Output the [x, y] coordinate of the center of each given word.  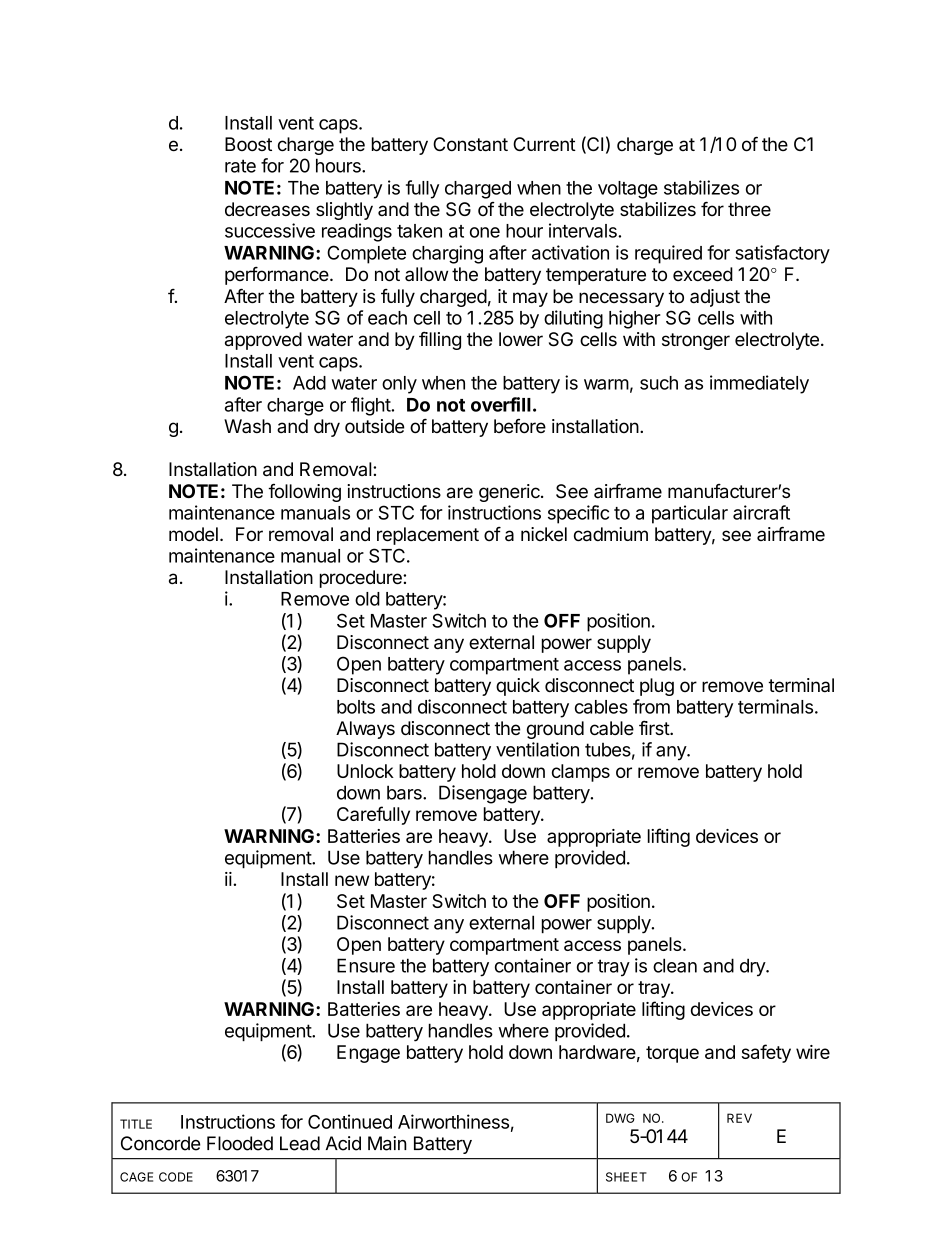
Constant [470, 144]
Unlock [365, 771]
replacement [428, 536]
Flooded [240, 1143]
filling [440, 341]
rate [240, 166]
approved [263, 341]
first [655, 728]
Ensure [366, 965]
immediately [759, 384]
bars [405, 792]
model [193, 534]
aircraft [761, 512]
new [352, 880]
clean [675, 965]
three [749, 209]
